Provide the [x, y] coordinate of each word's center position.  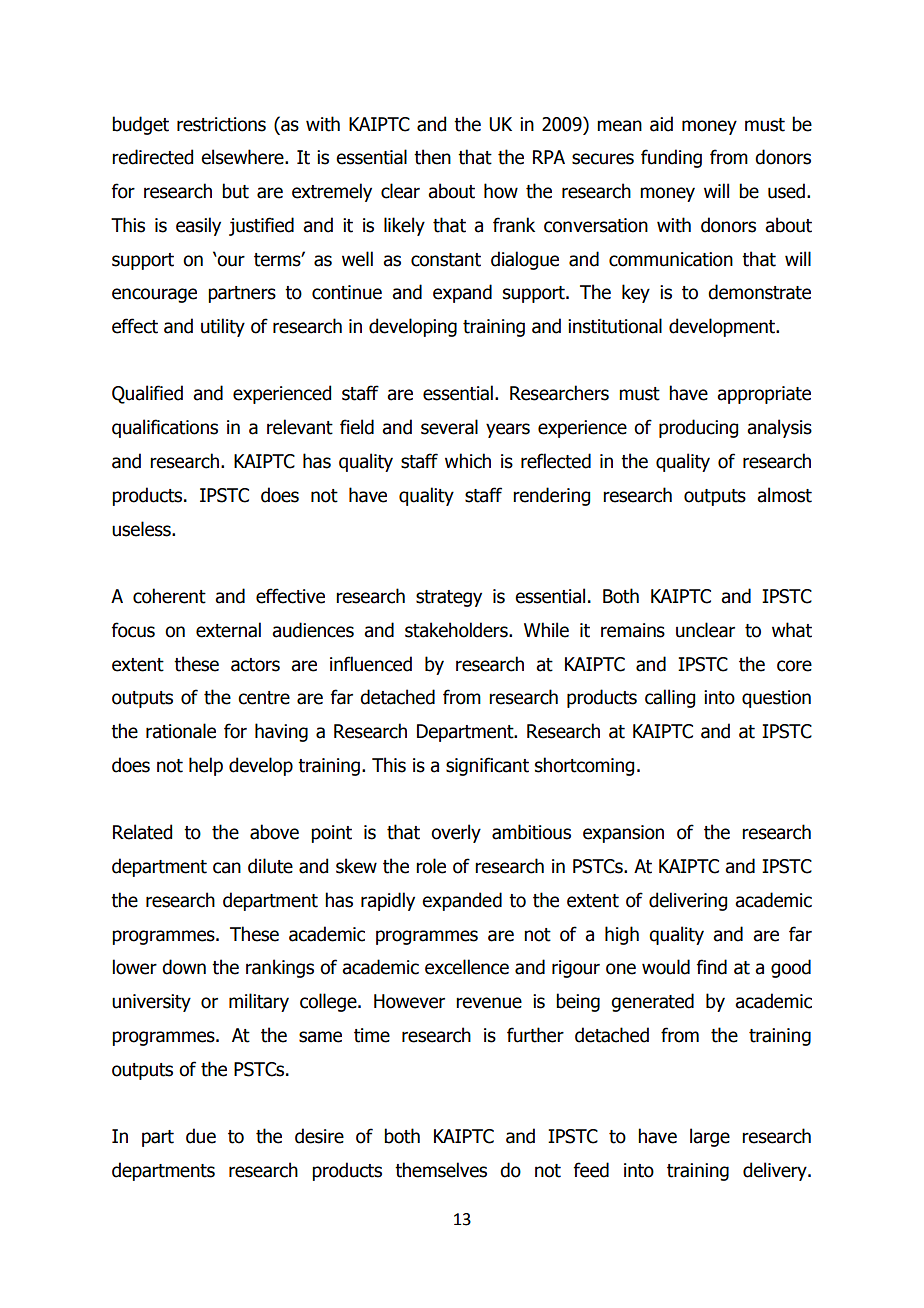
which [468, 461]
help [206, 766]
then [432, 157]
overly [456, 833]
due [201, 1136]
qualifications [165, 428]
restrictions [221, 124]
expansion [623, 834]
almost [784, 495]
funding [671, 158]
